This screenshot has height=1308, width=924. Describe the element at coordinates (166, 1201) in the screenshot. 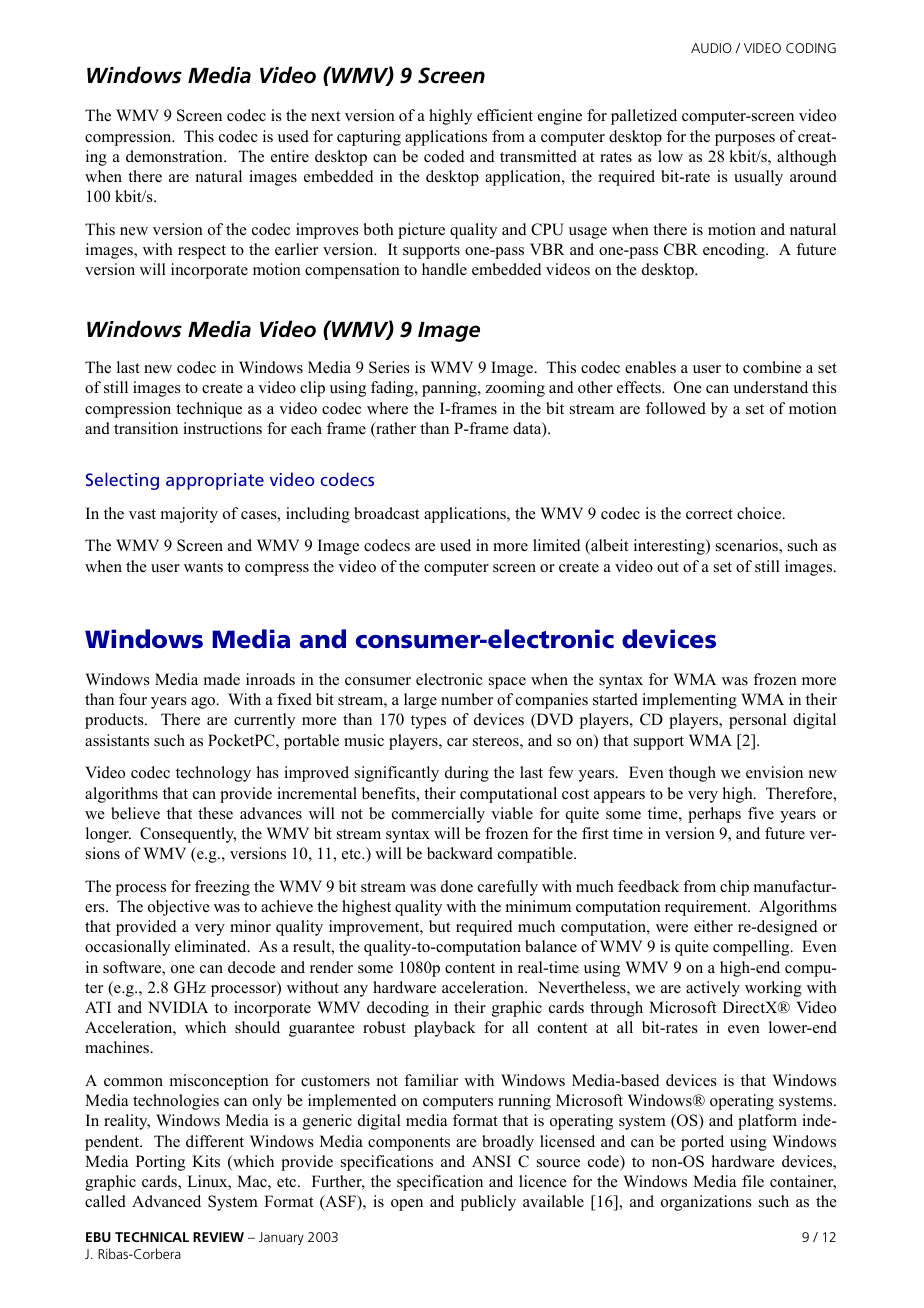

I see `Advanced` at that location.
